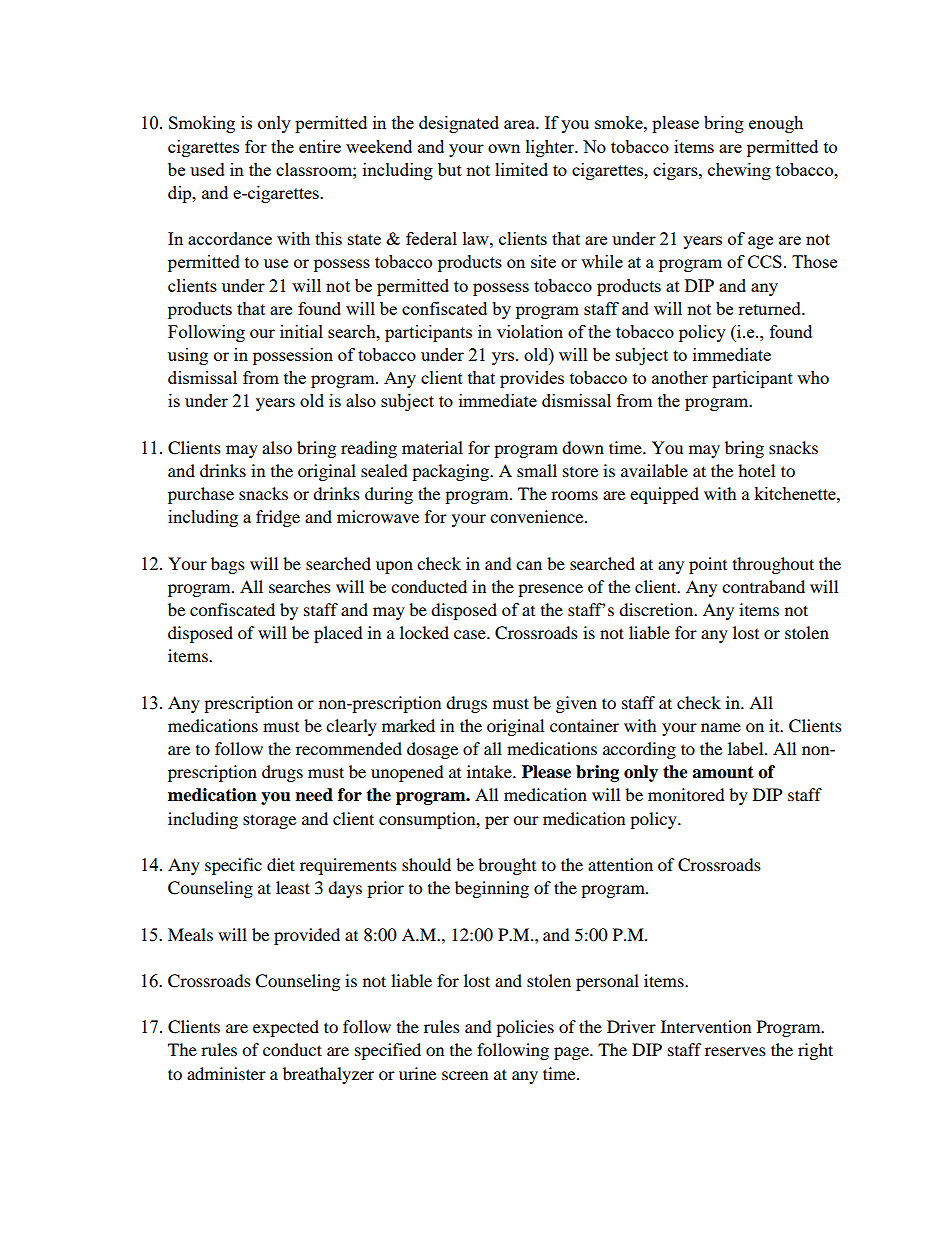 Image resolution: width=952 pixels, height=1233 pixels. I want to click on chewing, so click(739, 171).
